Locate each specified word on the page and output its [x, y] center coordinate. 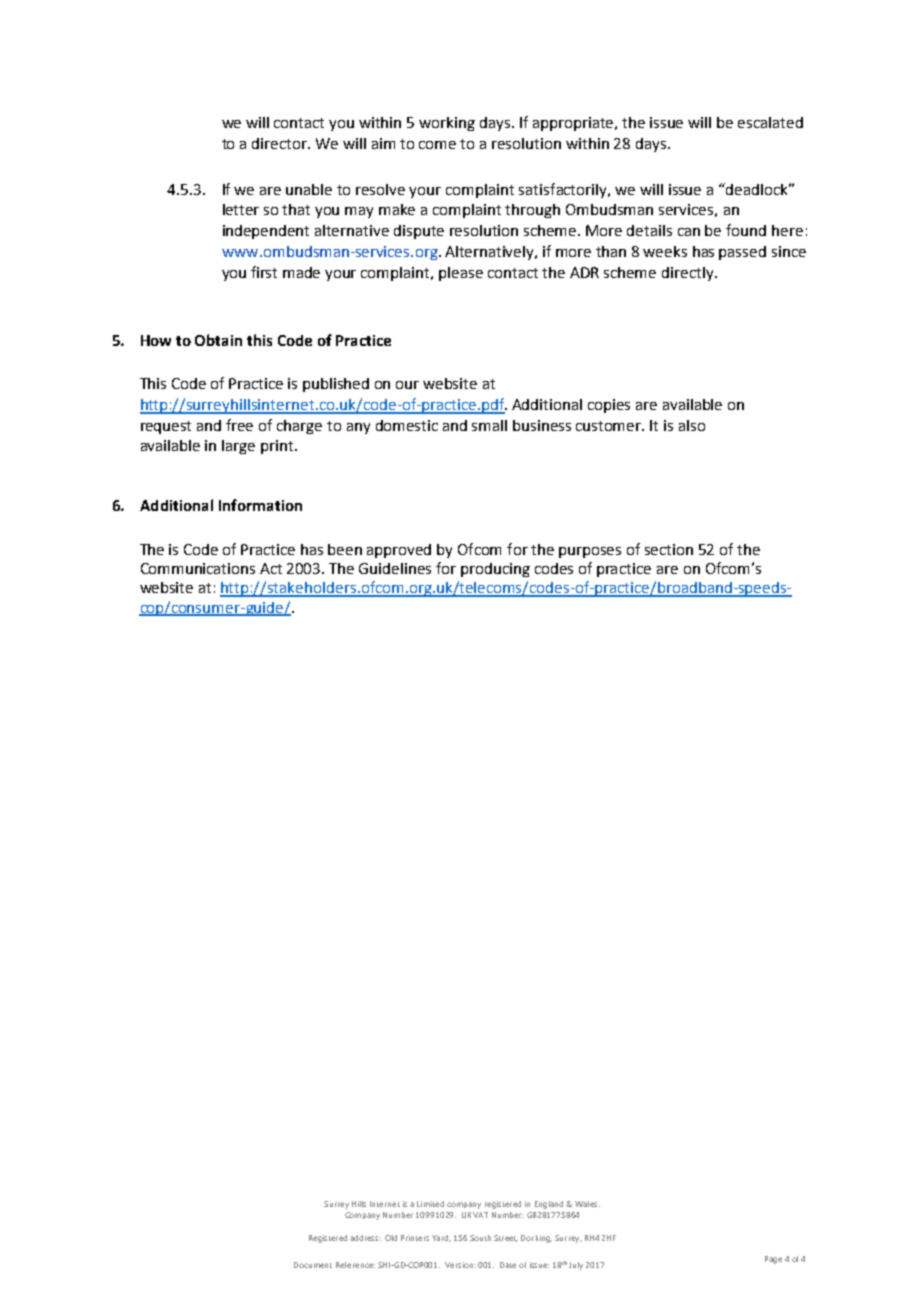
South [480, 1238]
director [280, 143]
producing [495, 570]
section [669, 549]
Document [313, 1265]
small [489, 425]
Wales [587, 1204]
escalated [770, 122]
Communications [198, 568]
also [692, 425]
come [437, 145]
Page [773, 1260]
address [365, 1238]
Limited [430, 1204]
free [239, 425]
